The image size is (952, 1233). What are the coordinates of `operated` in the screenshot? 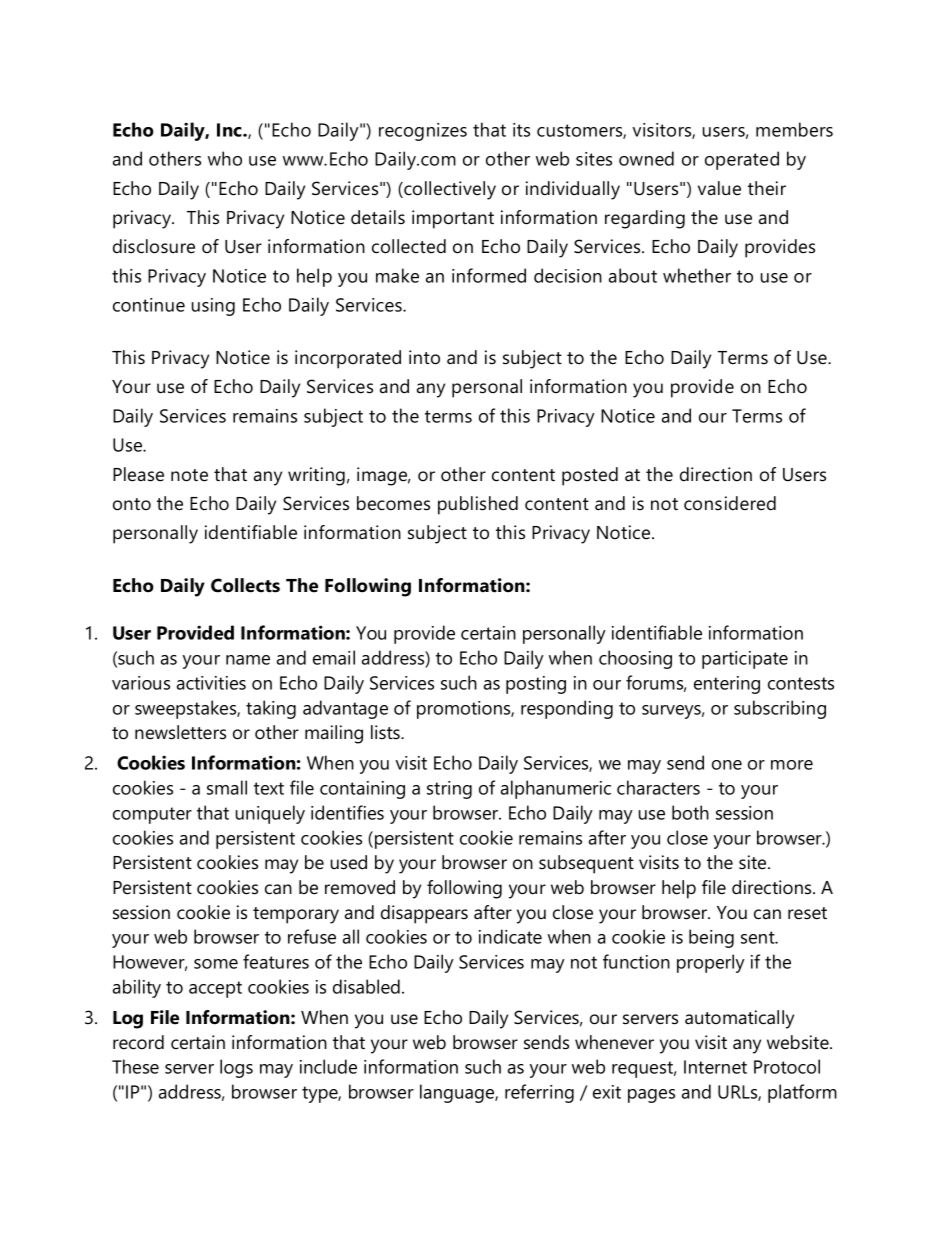 It's located at (742, 160).
